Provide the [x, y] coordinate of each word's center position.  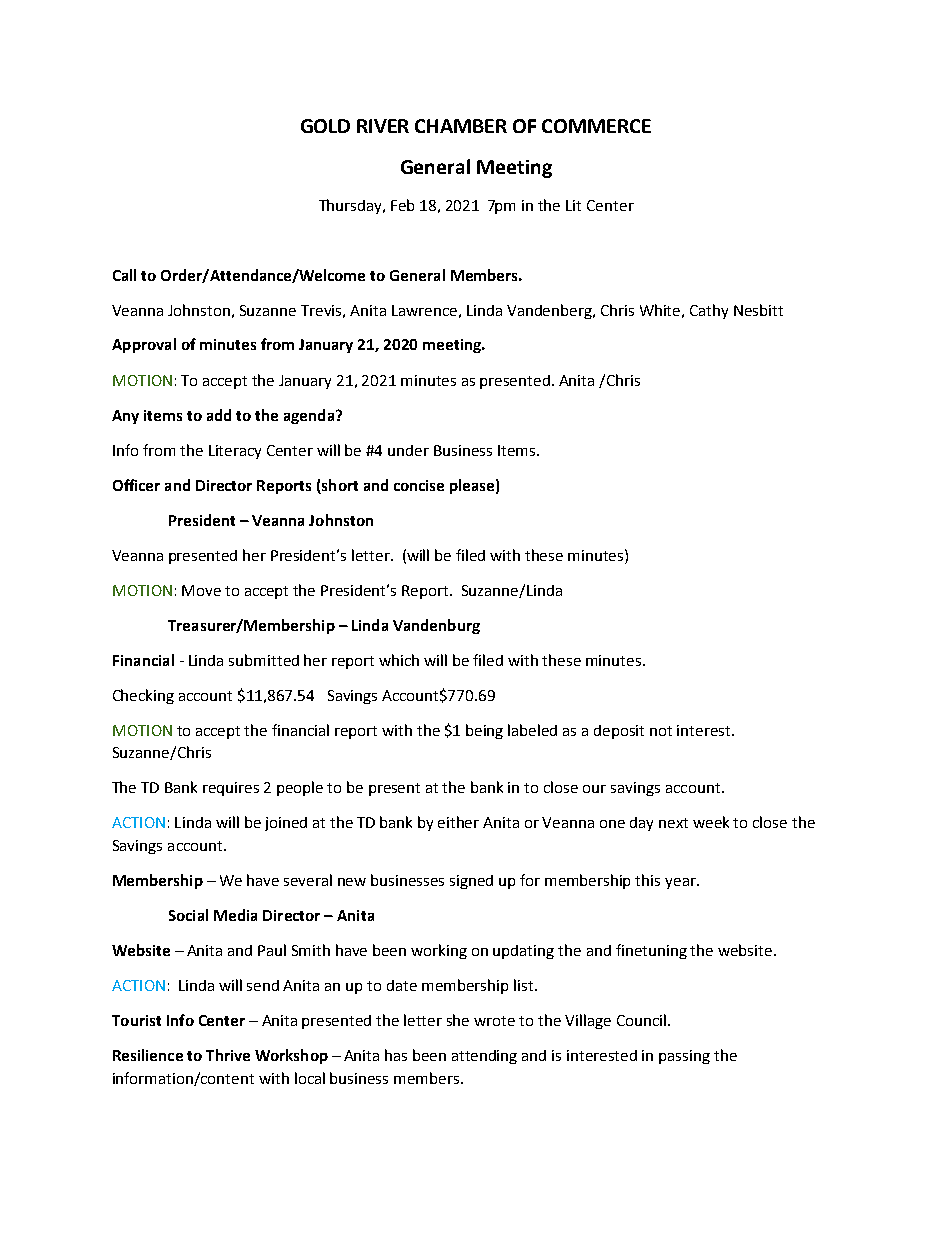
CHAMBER [461, 126]
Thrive [228, 1055]
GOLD [325, 126]
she [458, 1020]
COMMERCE [596, 126]
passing [684, 1057]
